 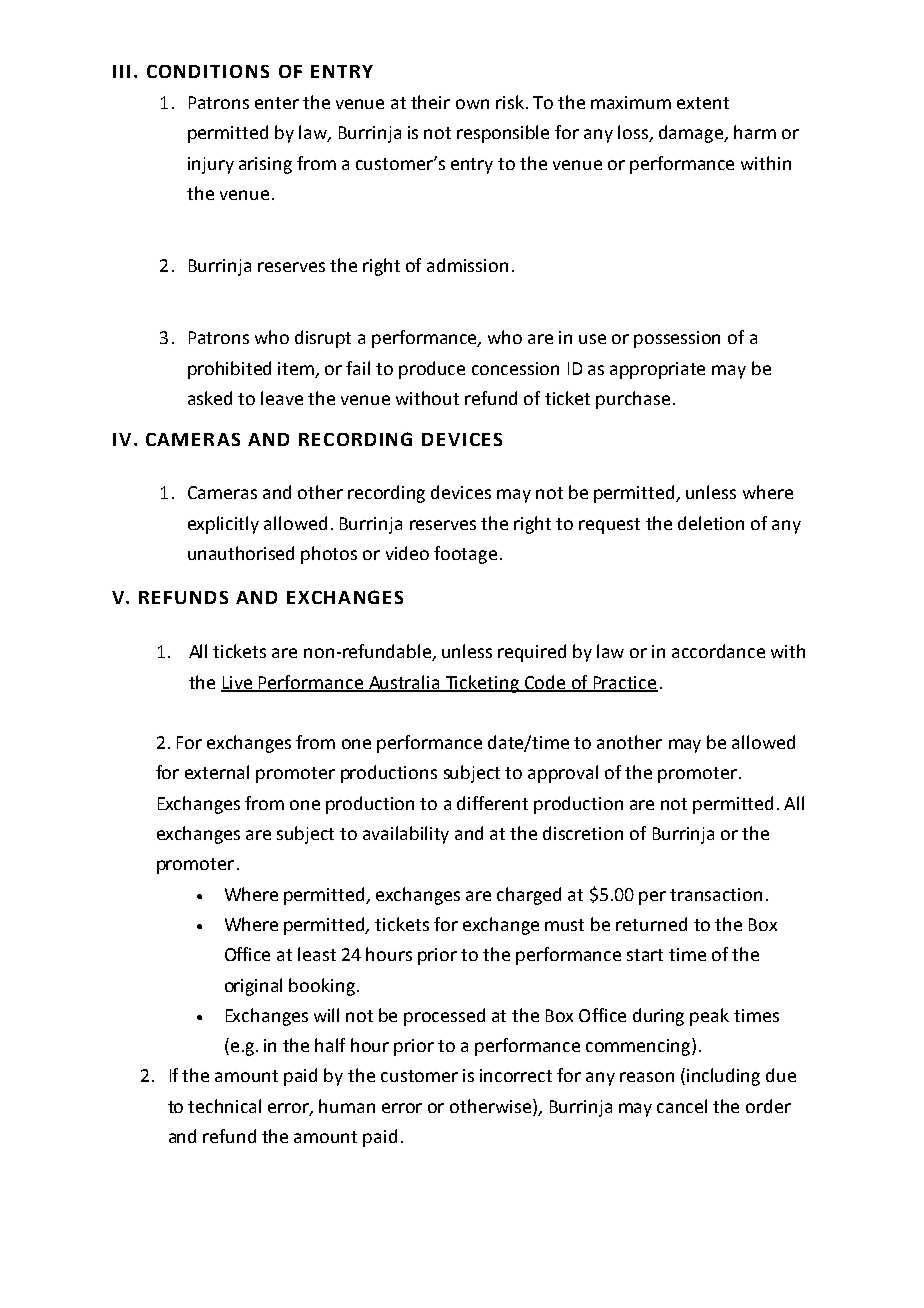 What do you see at coordinates (241, 553) in the image?
I see `unauthorised` at bounding box center [241, 553].
